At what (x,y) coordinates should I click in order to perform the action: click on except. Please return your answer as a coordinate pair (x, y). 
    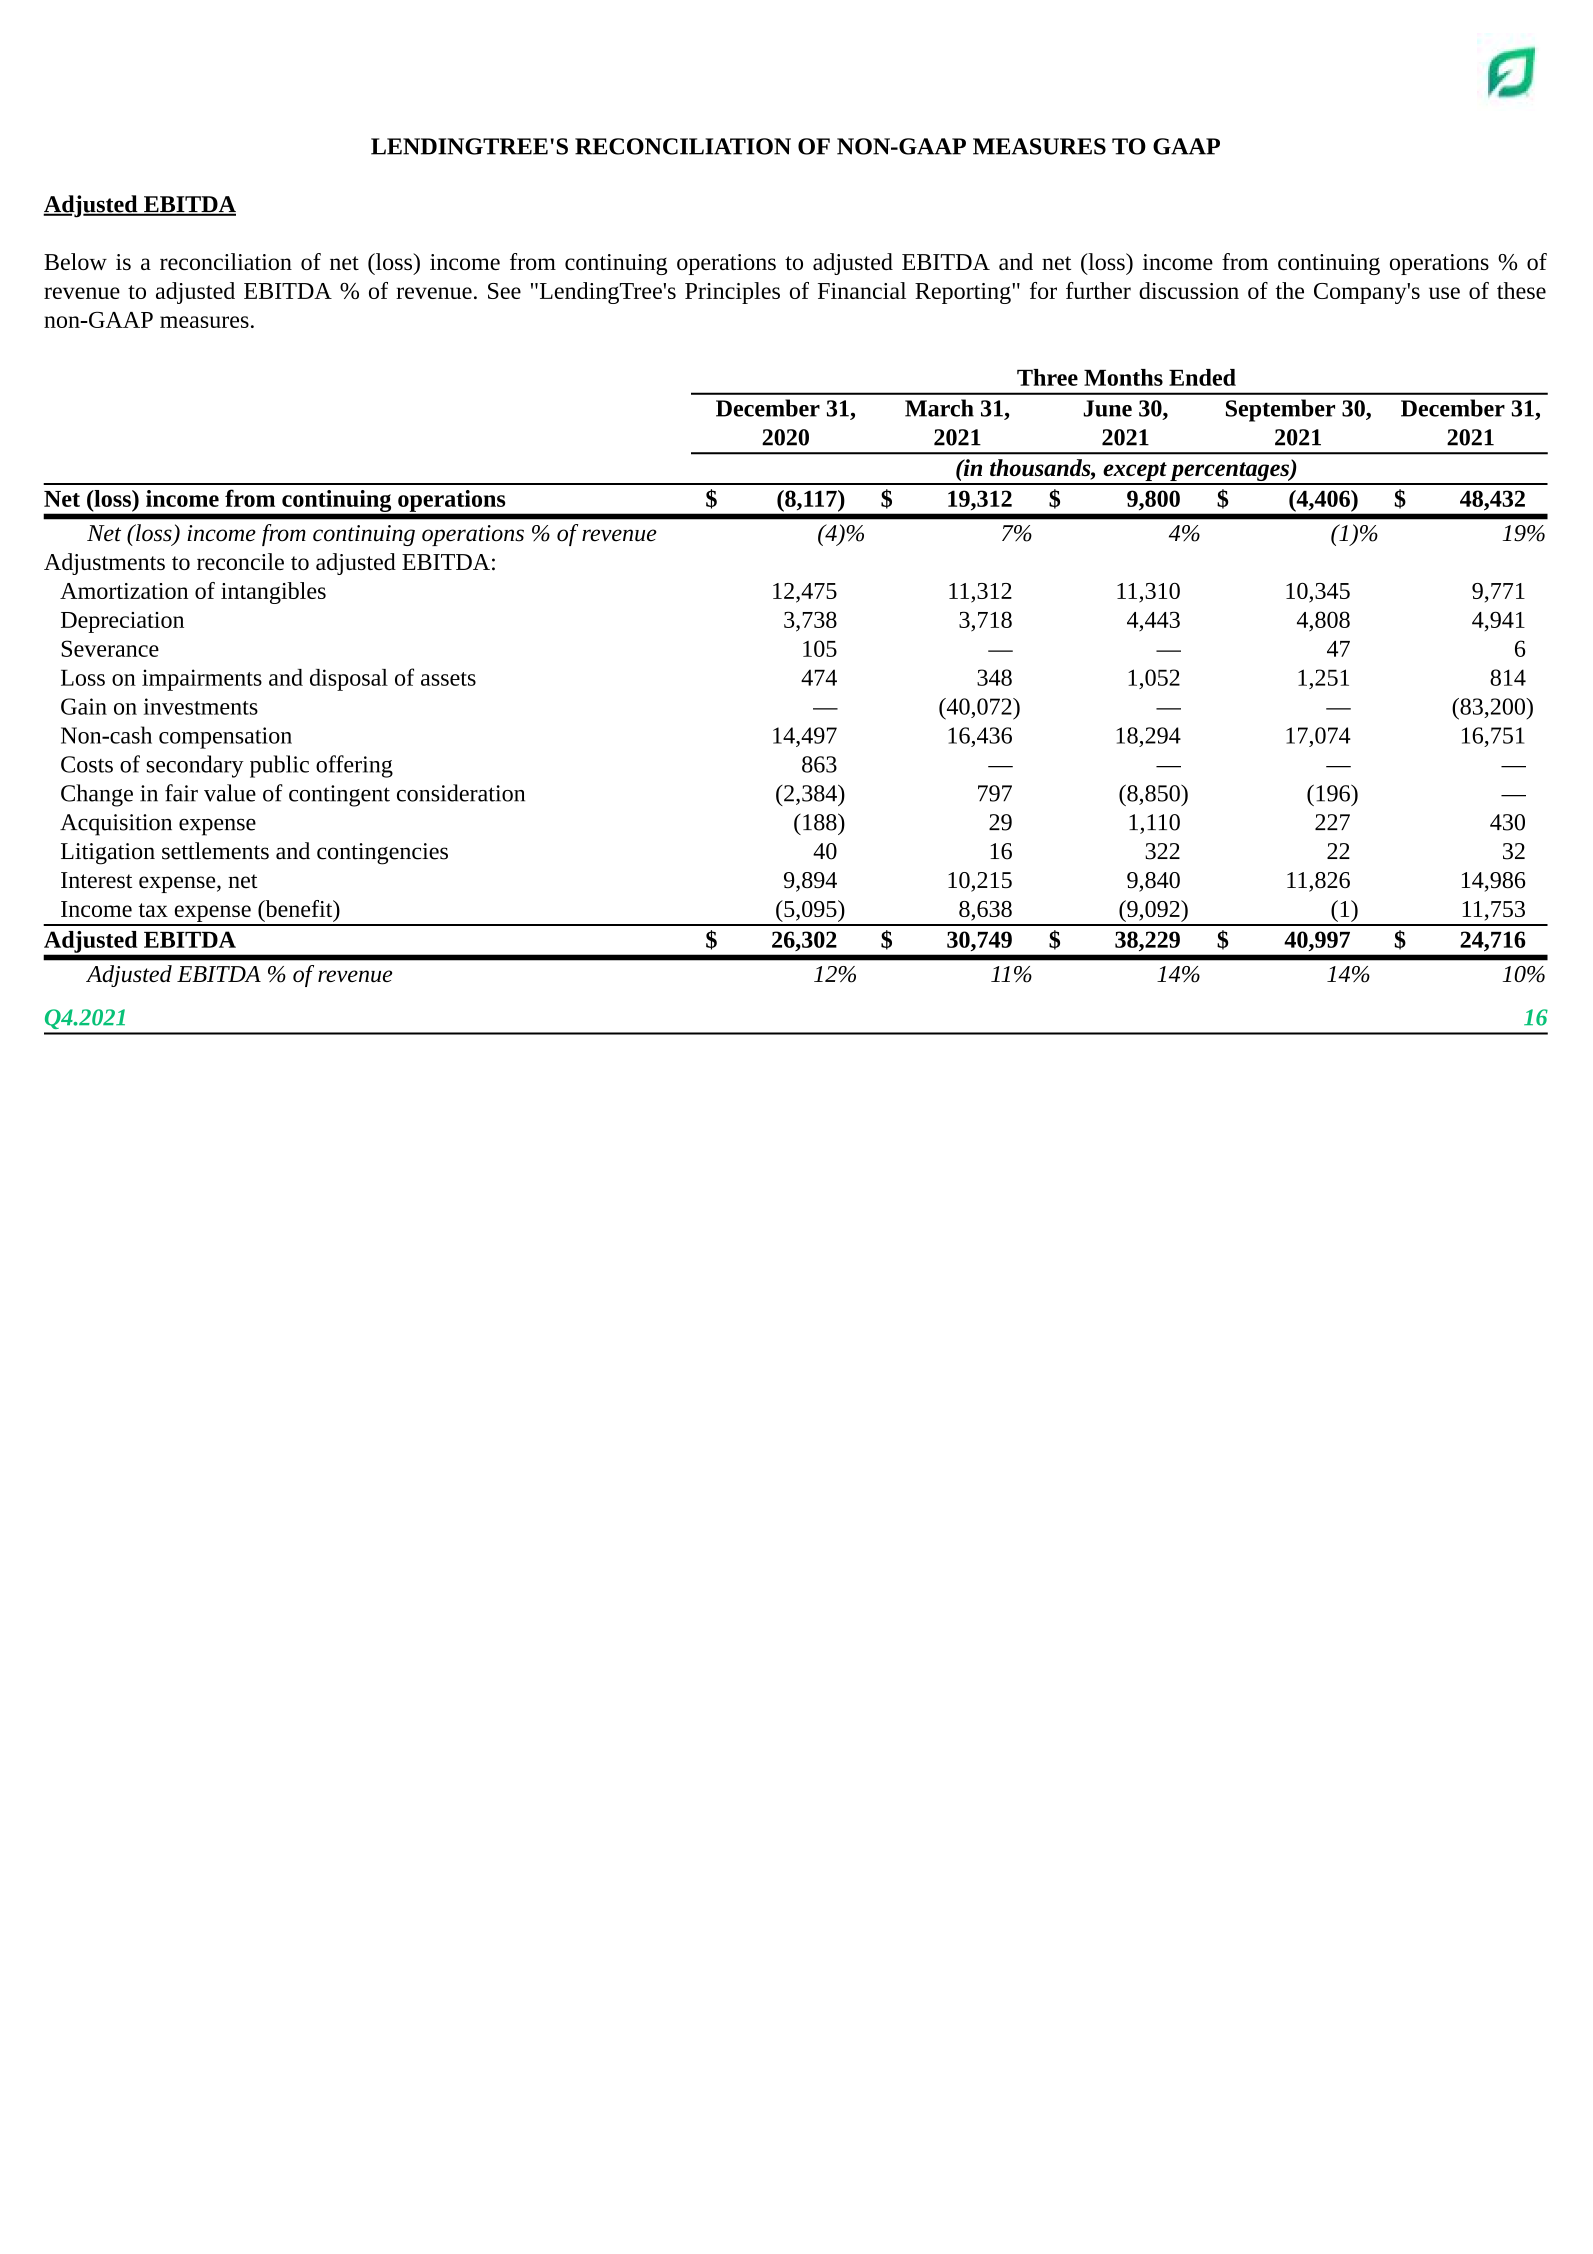
    Looking at the image, I should click on (1135, 473).
